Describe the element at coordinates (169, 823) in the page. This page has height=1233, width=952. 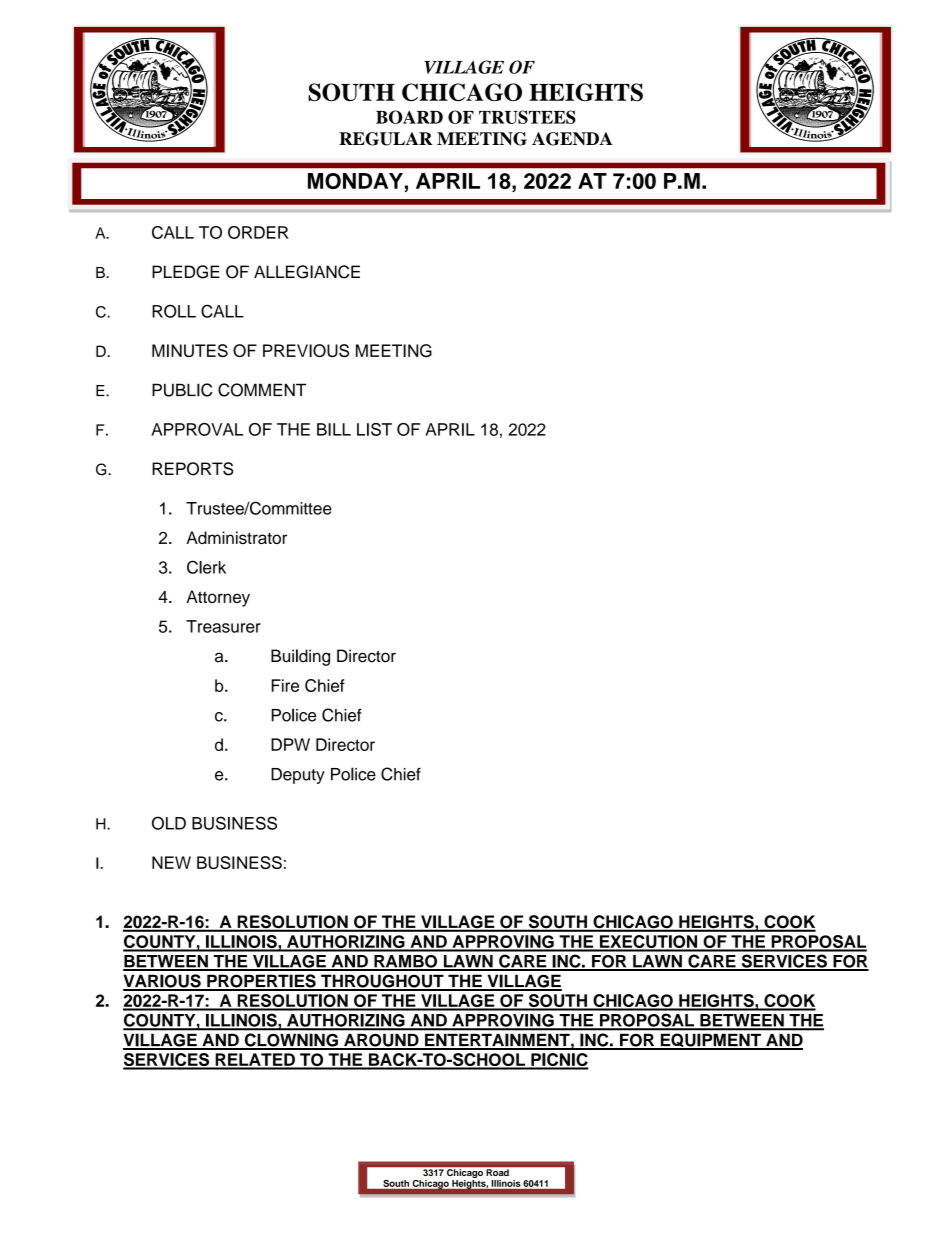
I see `OLD` at that location.
